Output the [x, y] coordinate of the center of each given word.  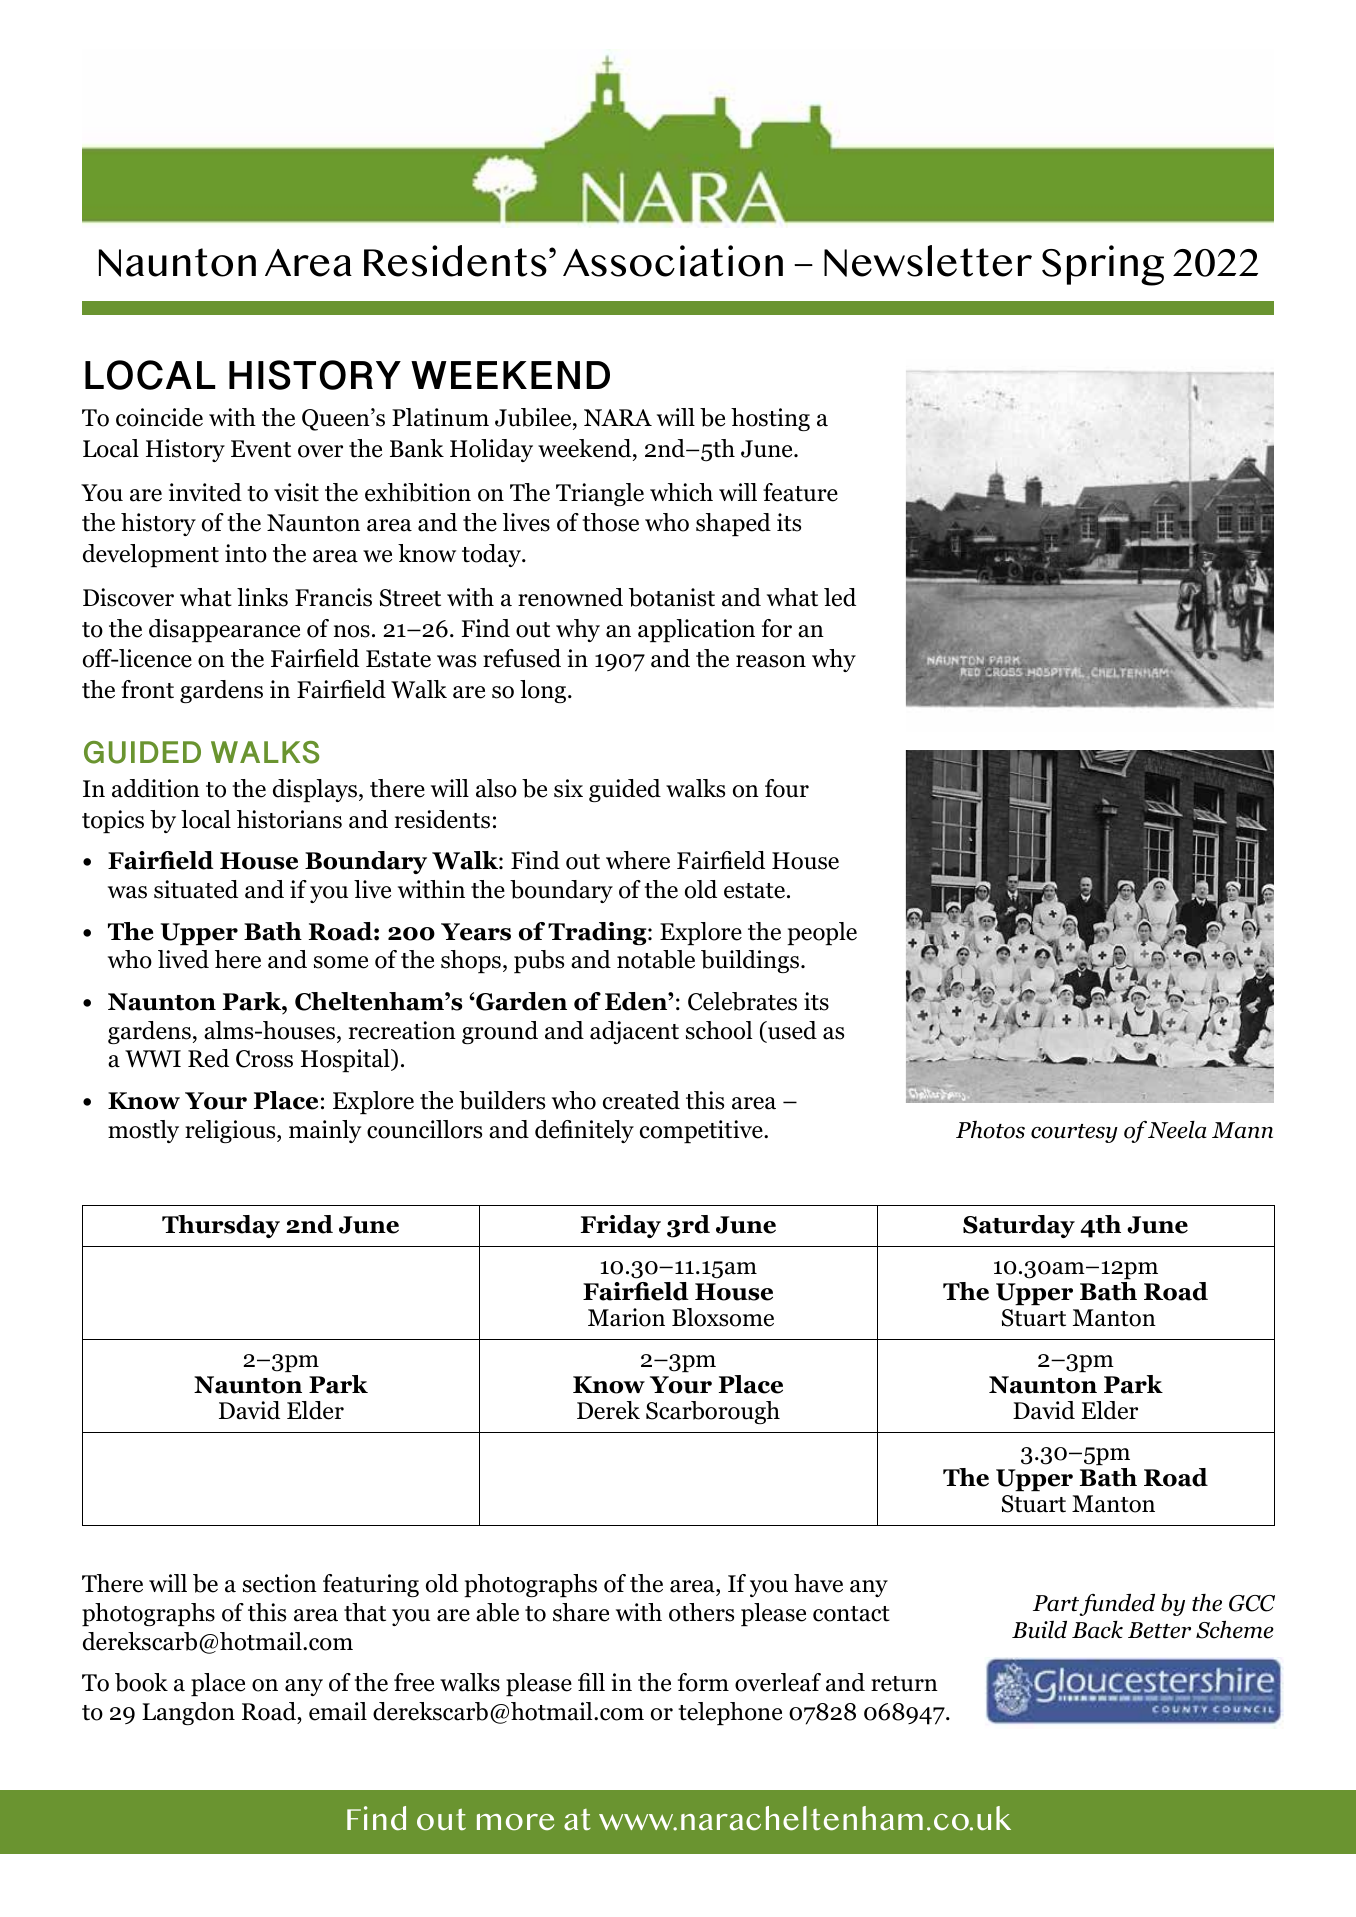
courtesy [1074, 1133]
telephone [730, 1713]
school [719, 1030]
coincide [159, 417]
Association [673, 261]
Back [1097, 1630]
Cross [264, 1059]
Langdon [188, 1713]
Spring [1103, 265]
